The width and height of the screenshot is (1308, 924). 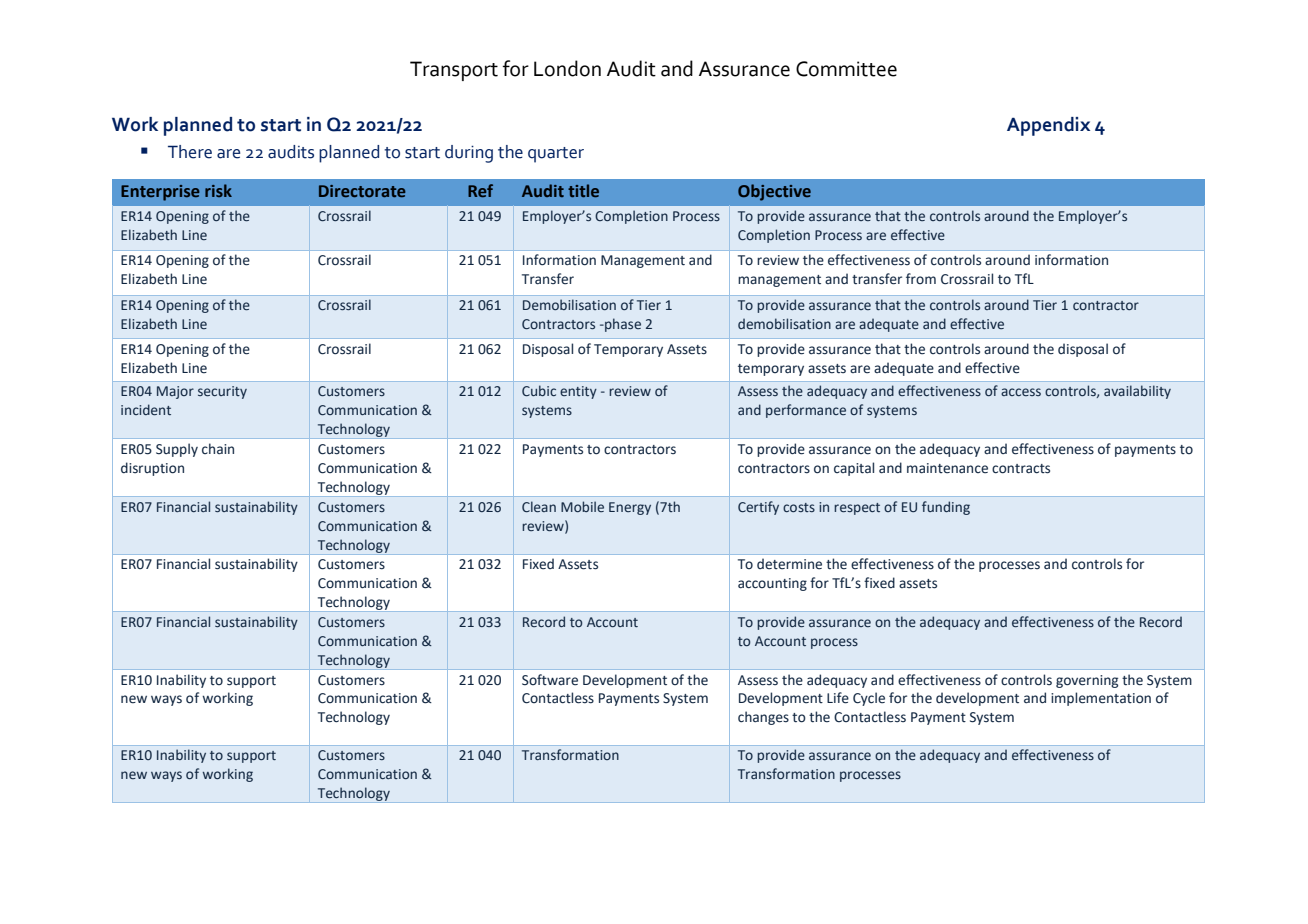 I want to click on changes, so click(x=763, y=718).
